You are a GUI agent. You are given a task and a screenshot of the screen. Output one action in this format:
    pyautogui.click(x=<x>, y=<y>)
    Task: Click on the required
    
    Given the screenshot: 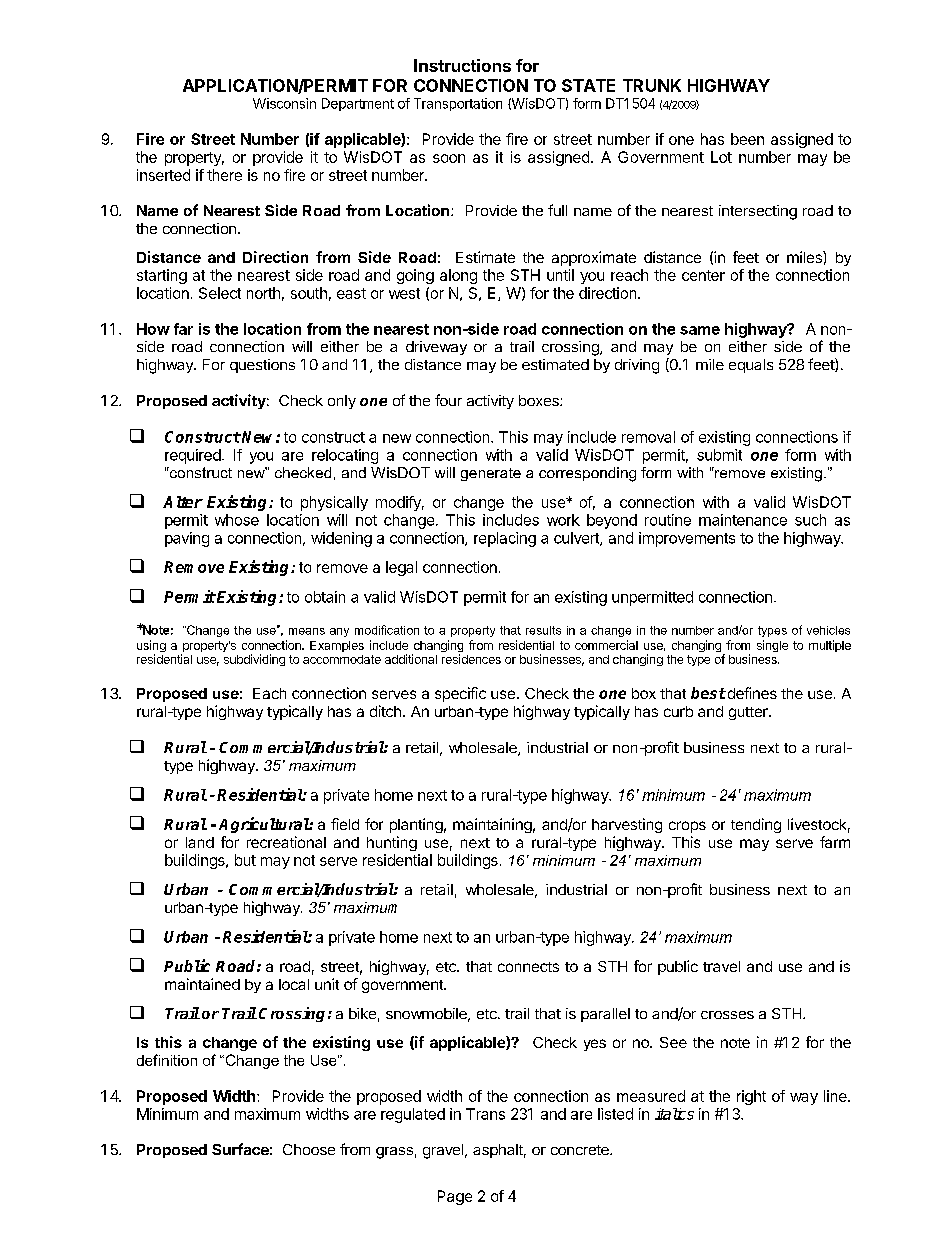 What is the action you would take?
    pyautogui.click(x=193, y=456)
